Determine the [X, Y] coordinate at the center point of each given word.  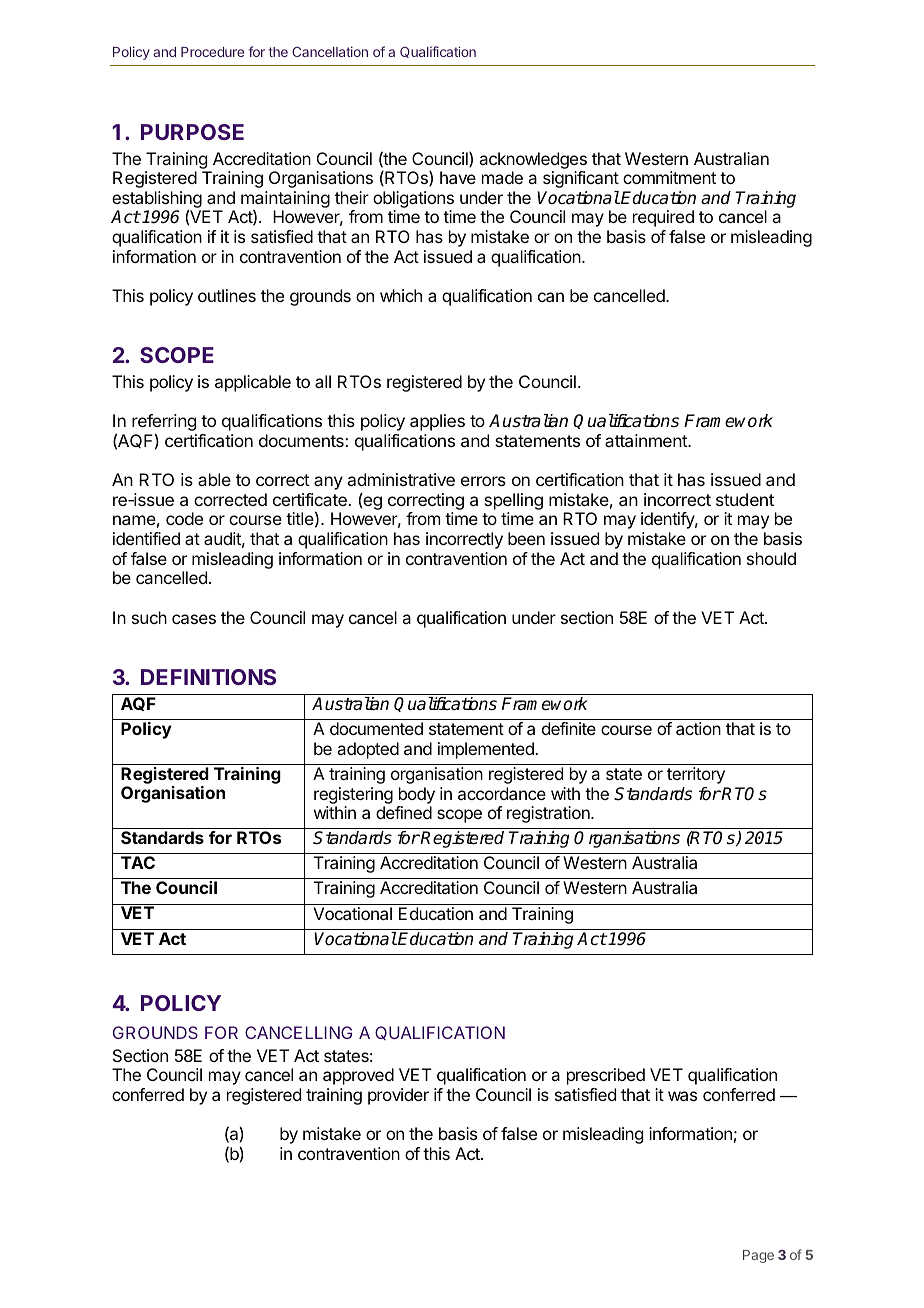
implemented [487, 750]
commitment [669, 177]
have [458, 177]
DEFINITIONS [208, 677]
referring [164, 424]
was [682, 1096]
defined [404, 812]
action [698, 728]
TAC [138, 862]
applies [437, 422]
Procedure [212, 52]
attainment [647, 440]
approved [358, 1076]
